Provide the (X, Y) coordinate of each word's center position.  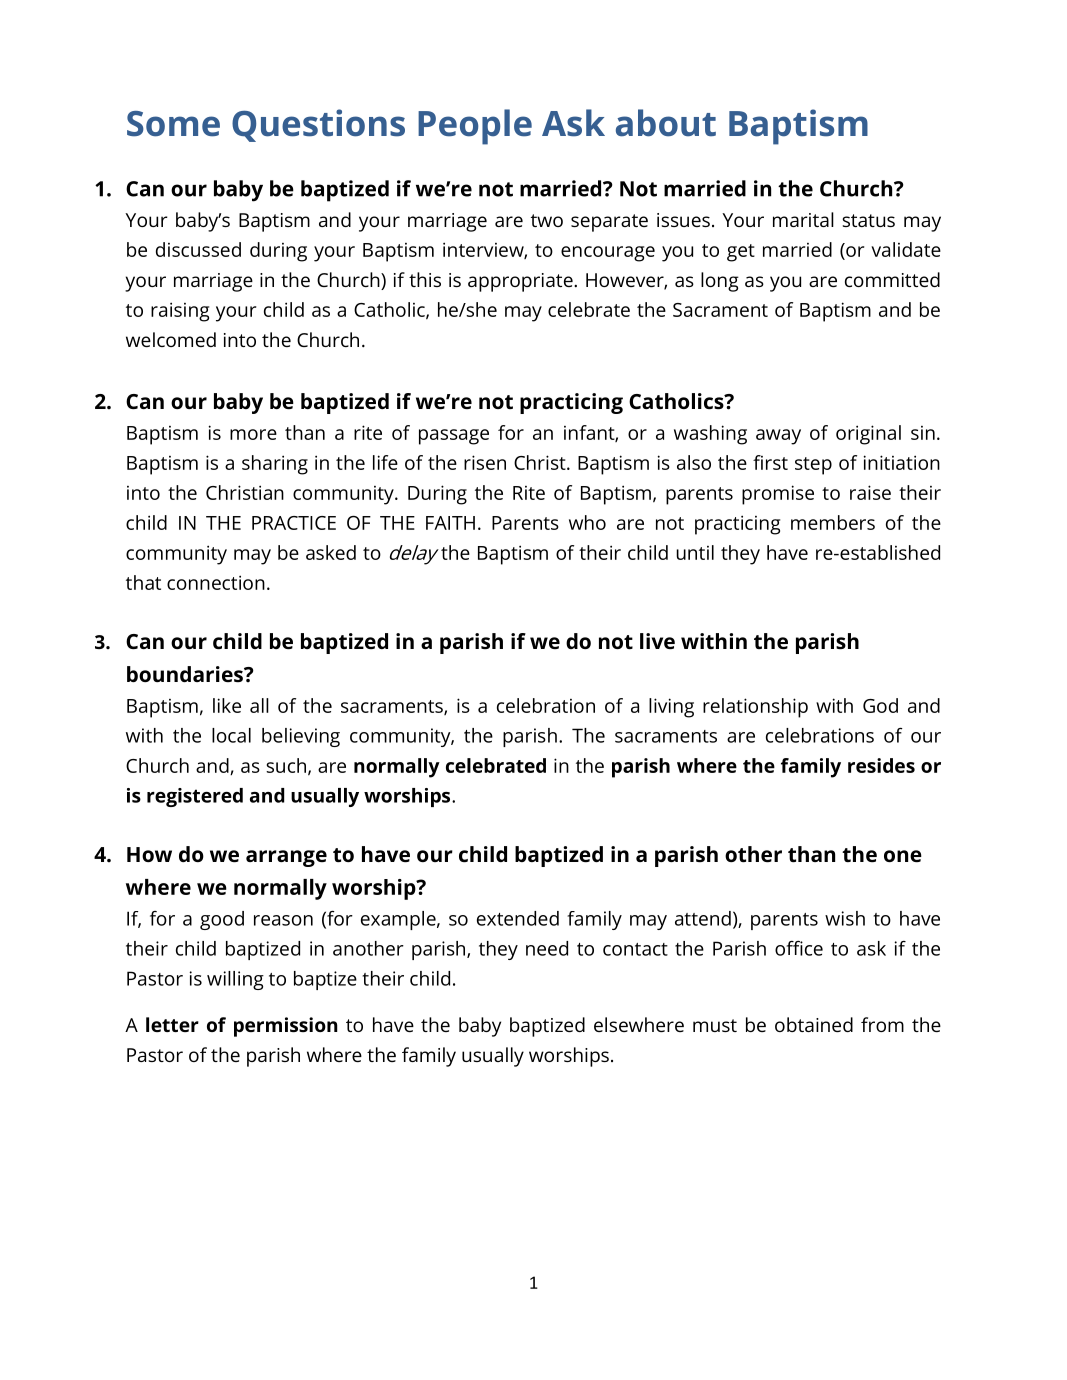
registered (195, 797)
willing (235, 980)
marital (803, 219)
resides (881, 765)
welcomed (171, 339)
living (671, 708)
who (587, 522)
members (833, 522)
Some (173, 124)
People (475, 127)
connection (216, 582)
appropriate (521, 282)
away (778, 437)
